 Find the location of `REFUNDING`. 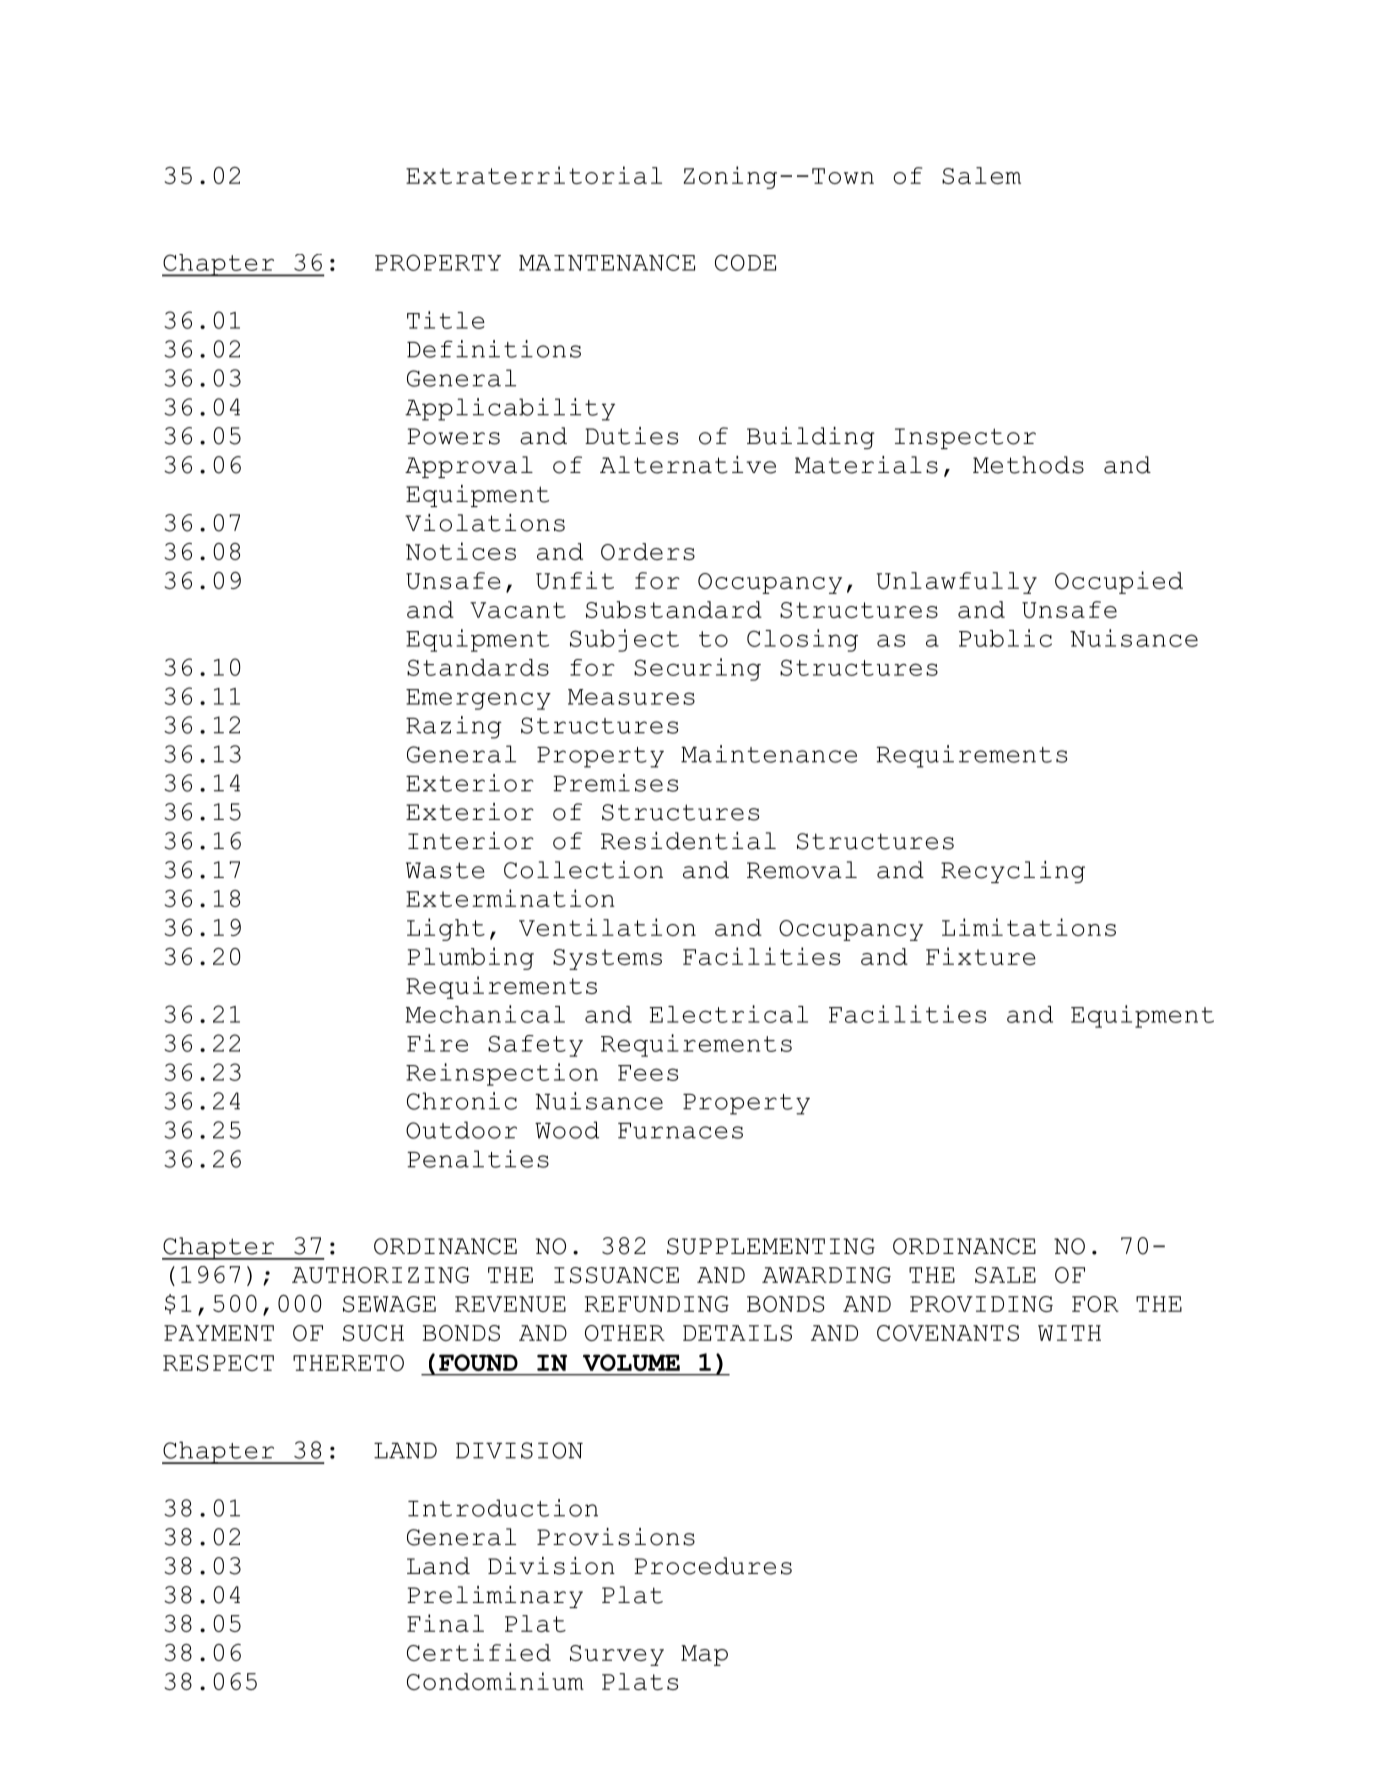

REFUNDING is located at coordinates (657, 1304).
